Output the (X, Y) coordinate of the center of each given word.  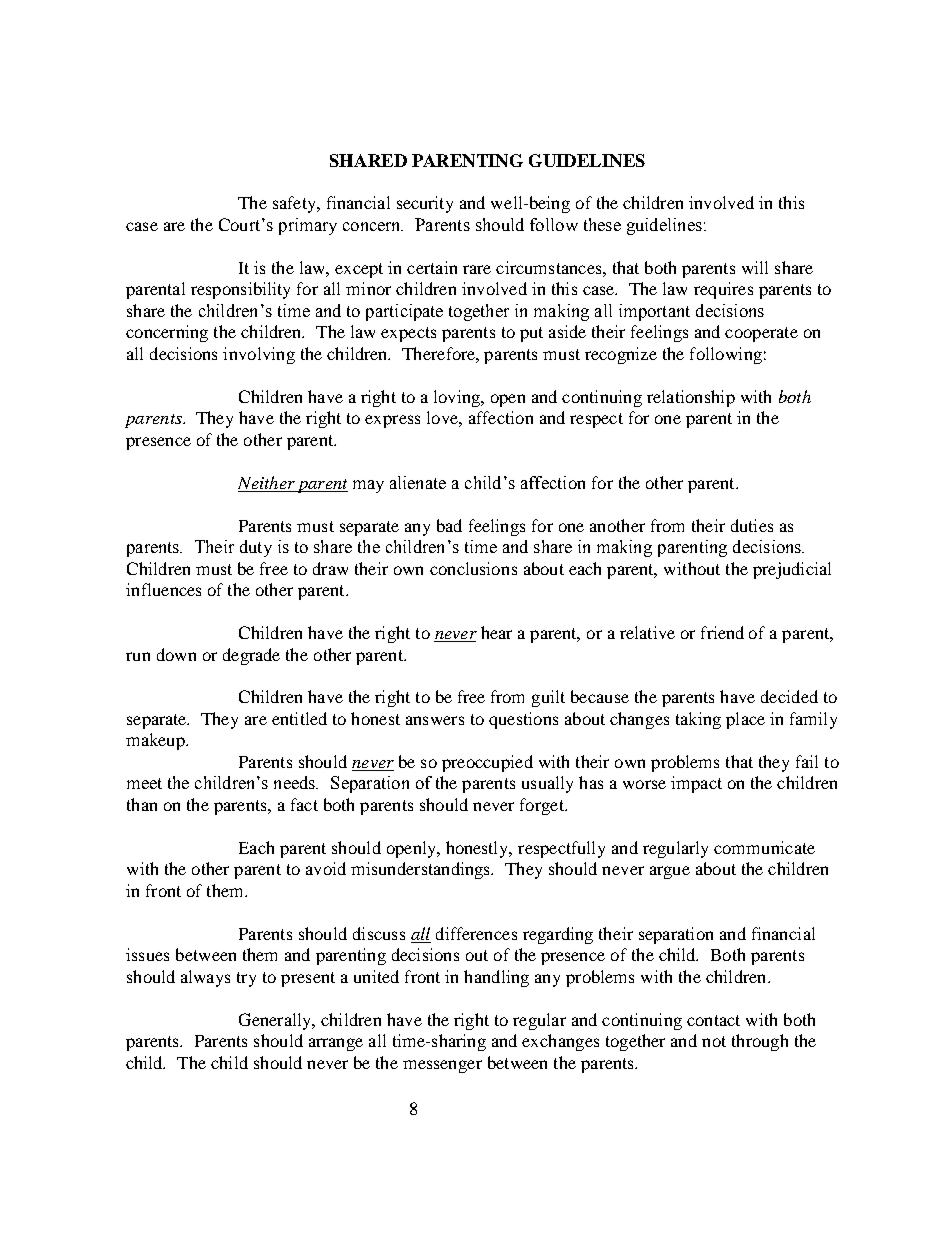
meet (144, 783)
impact (696, 784)
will (755, 267)
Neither (266, 482)
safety (295, 204)
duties (752, 525)
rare (477, 269)
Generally (276, 1021)
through (760, 1042)
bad (449, 525)
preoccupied (487, 763)
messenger (442, 1066)
